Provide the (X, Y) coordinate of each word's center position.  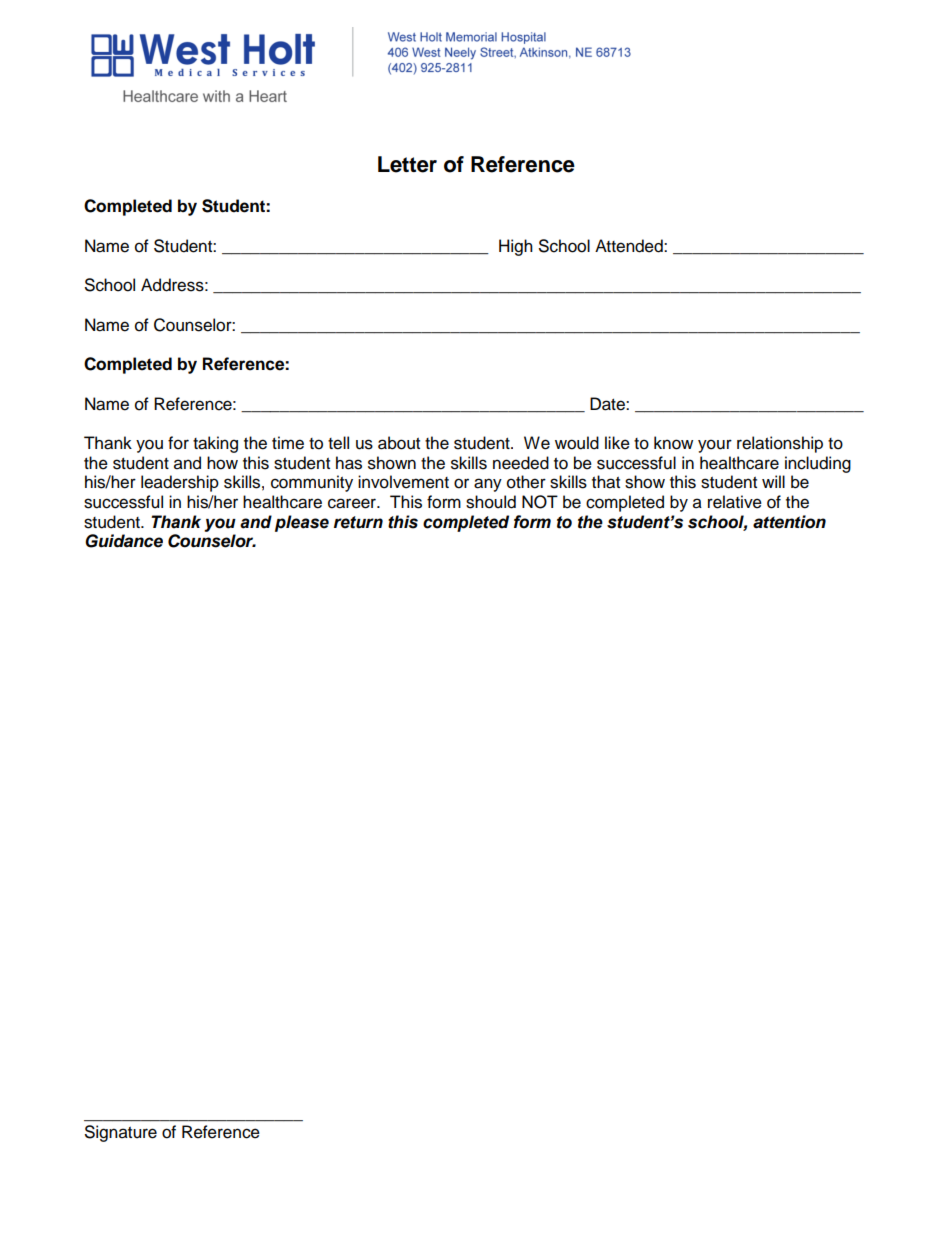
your (715, 446)
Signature (121, 1133)
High (516, 247)
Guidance (124, 541)
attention (789, 522)
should (491, 502)
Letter (407, 164)
